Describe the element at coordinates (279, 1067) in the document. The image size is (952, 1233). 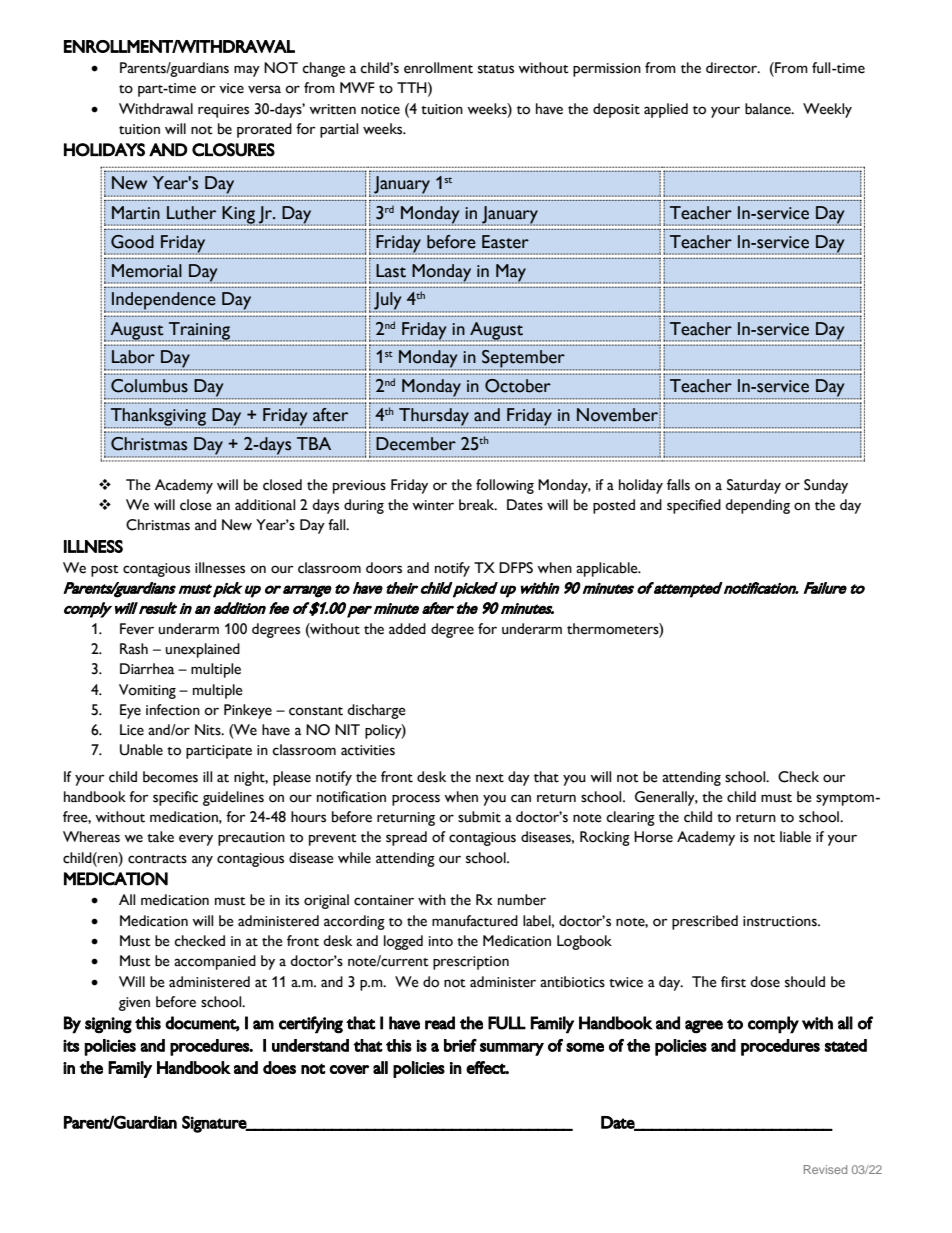
I see `does` at that location.
